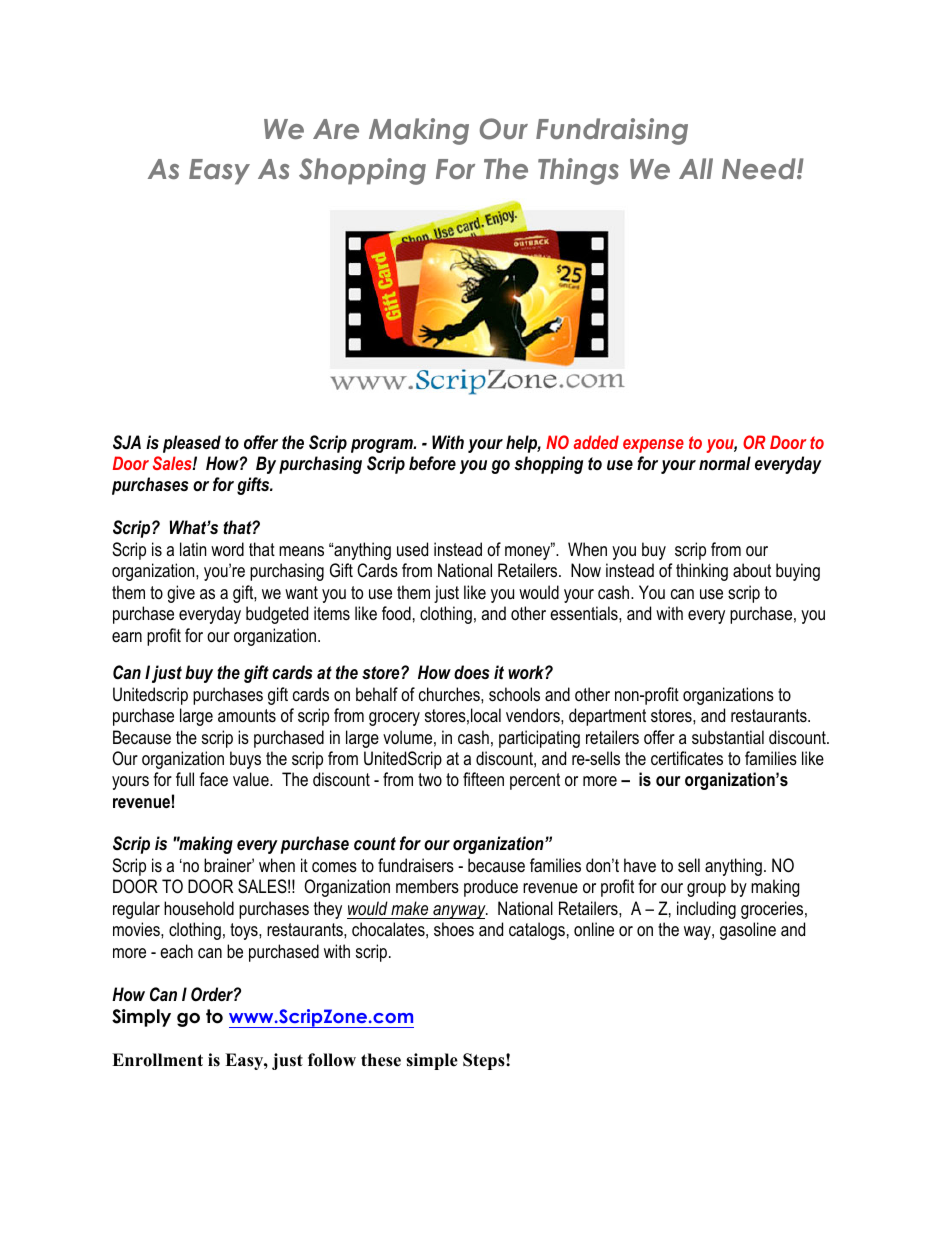 Image resolution: width=952 pixels, height=1233 pixels. I want to click on Are, so click(336, 129).
